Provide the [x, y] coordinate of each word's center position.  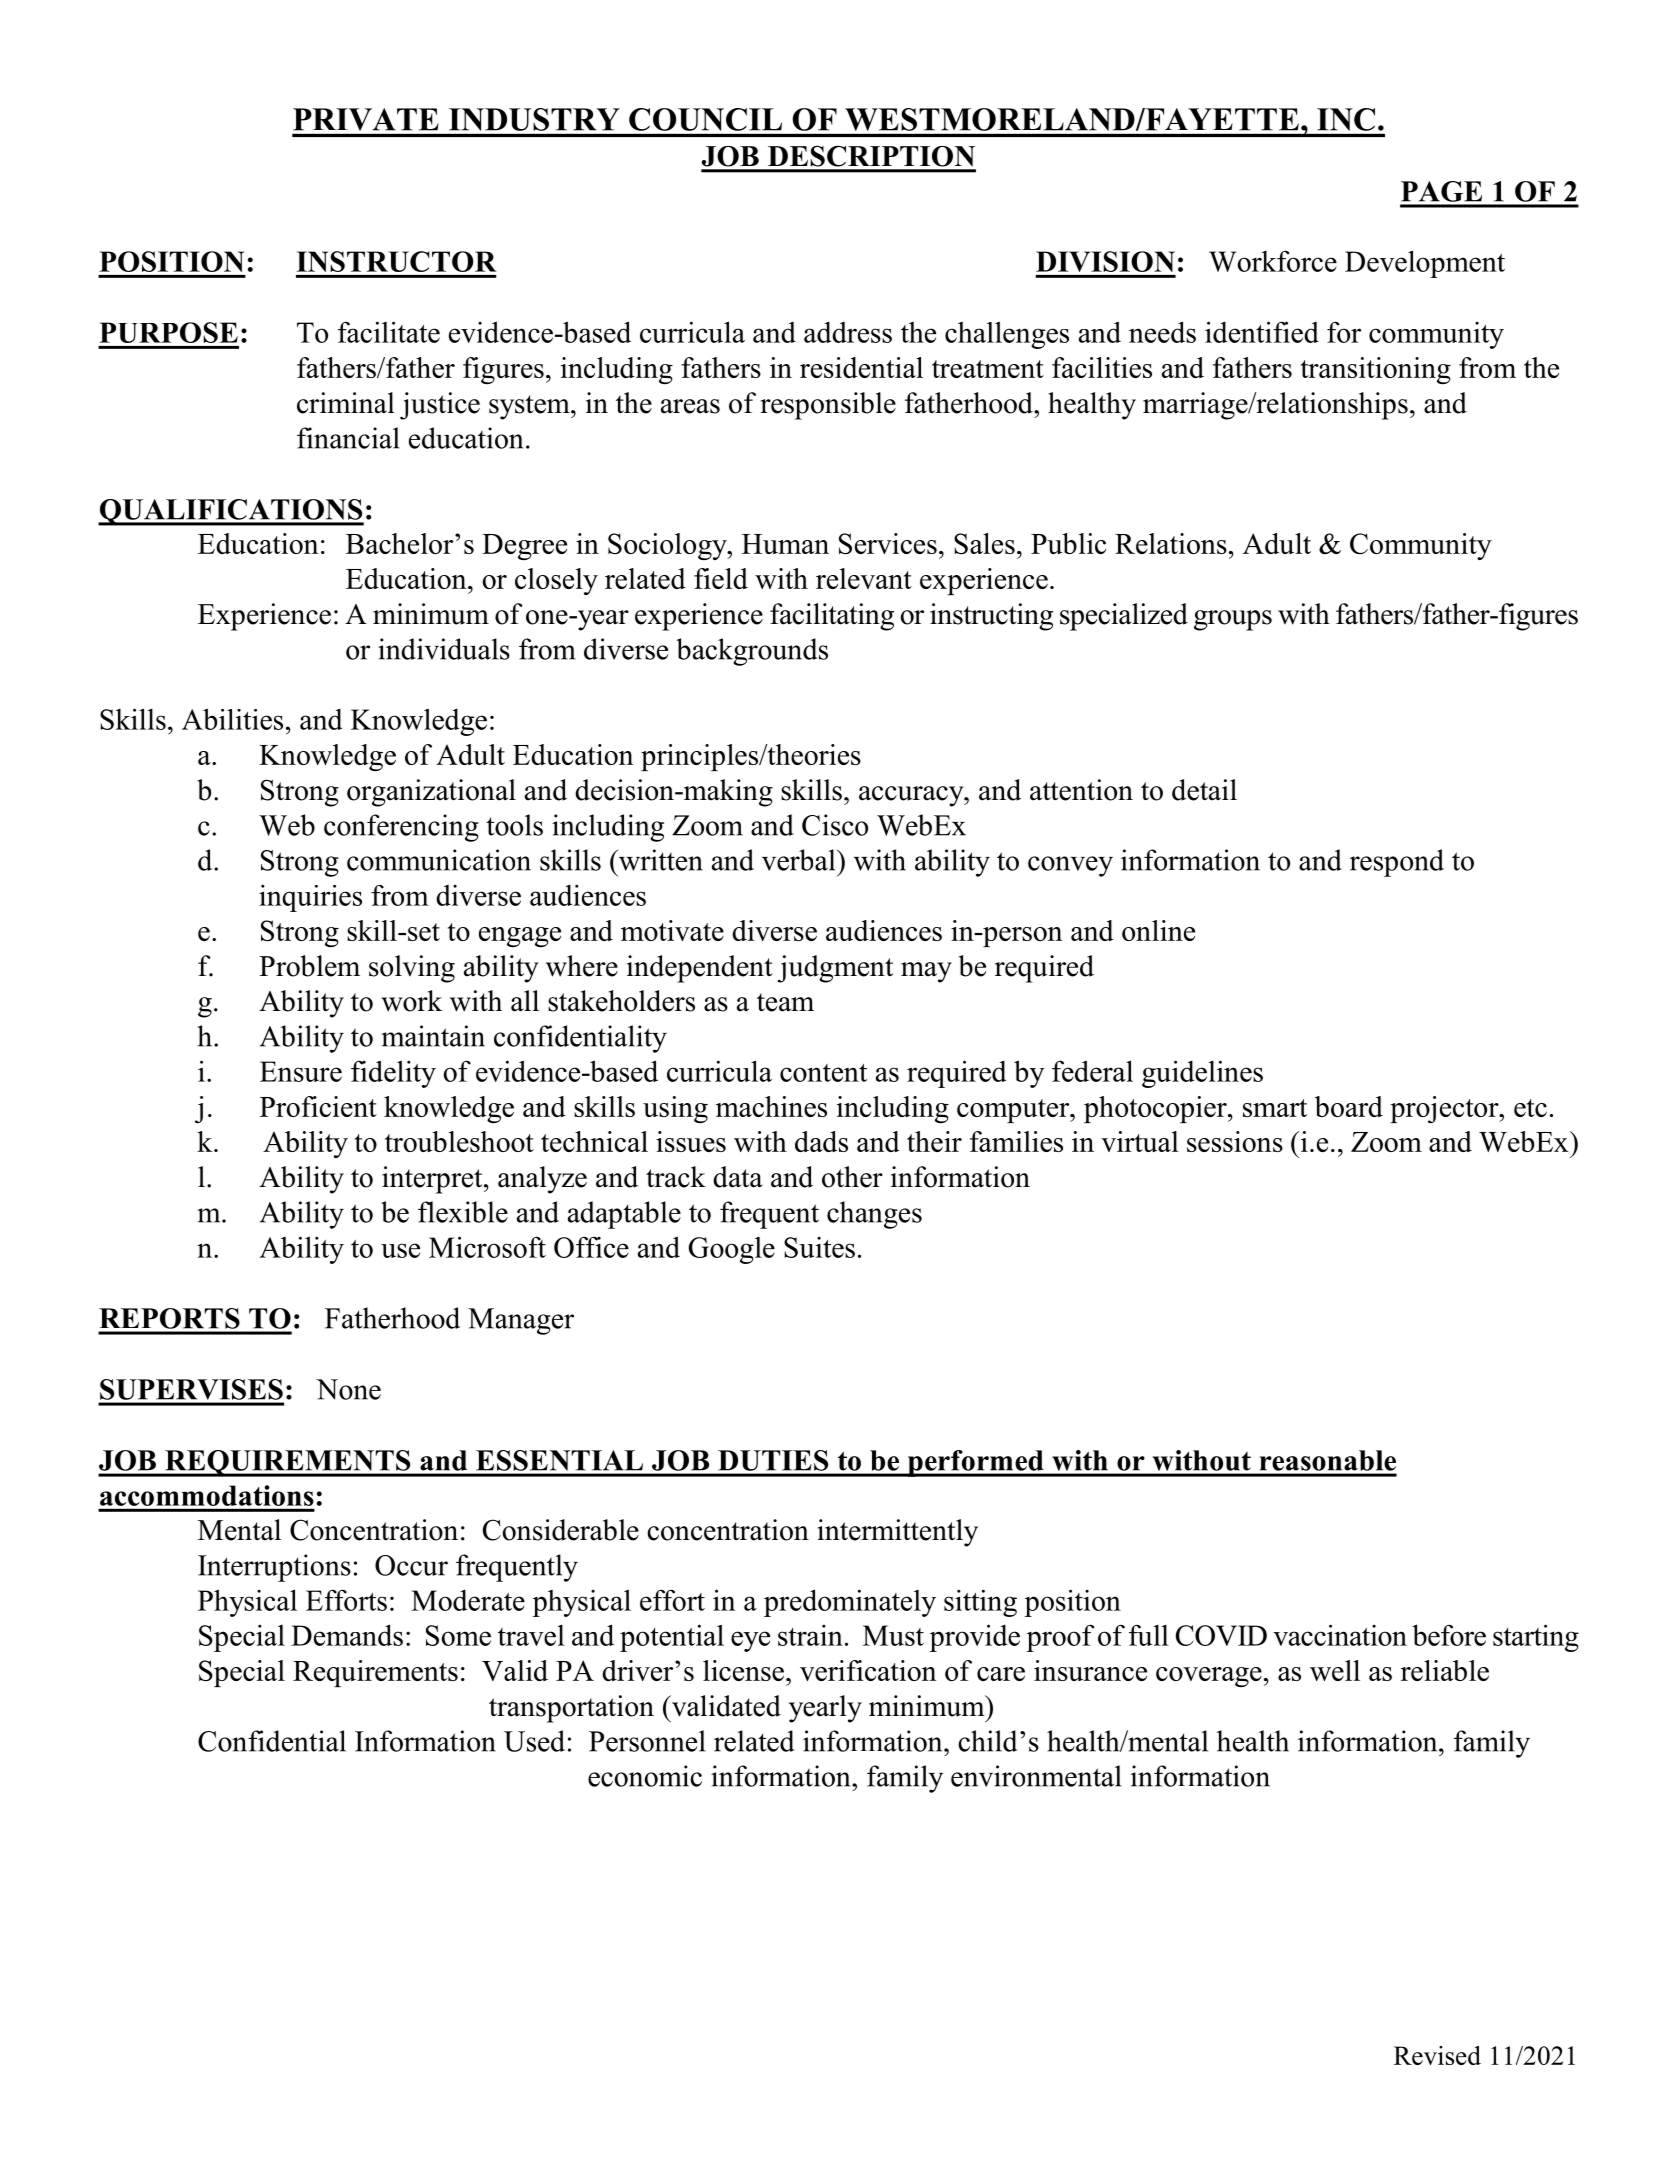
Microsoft [487, 1247]
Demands [347, 1635]
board [1349, 1106]
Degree [524, 547]
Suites [819, 1247]
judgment [835, 969]
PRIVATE [366, 119]
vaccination [1340, 1635]
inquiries [310, 898]
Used [534, 1741]
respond [1397, 863]
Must [893, 1635]
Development [1425, 264]
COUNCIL [705, 119]
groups [1233, 620]
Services [888, 543]
